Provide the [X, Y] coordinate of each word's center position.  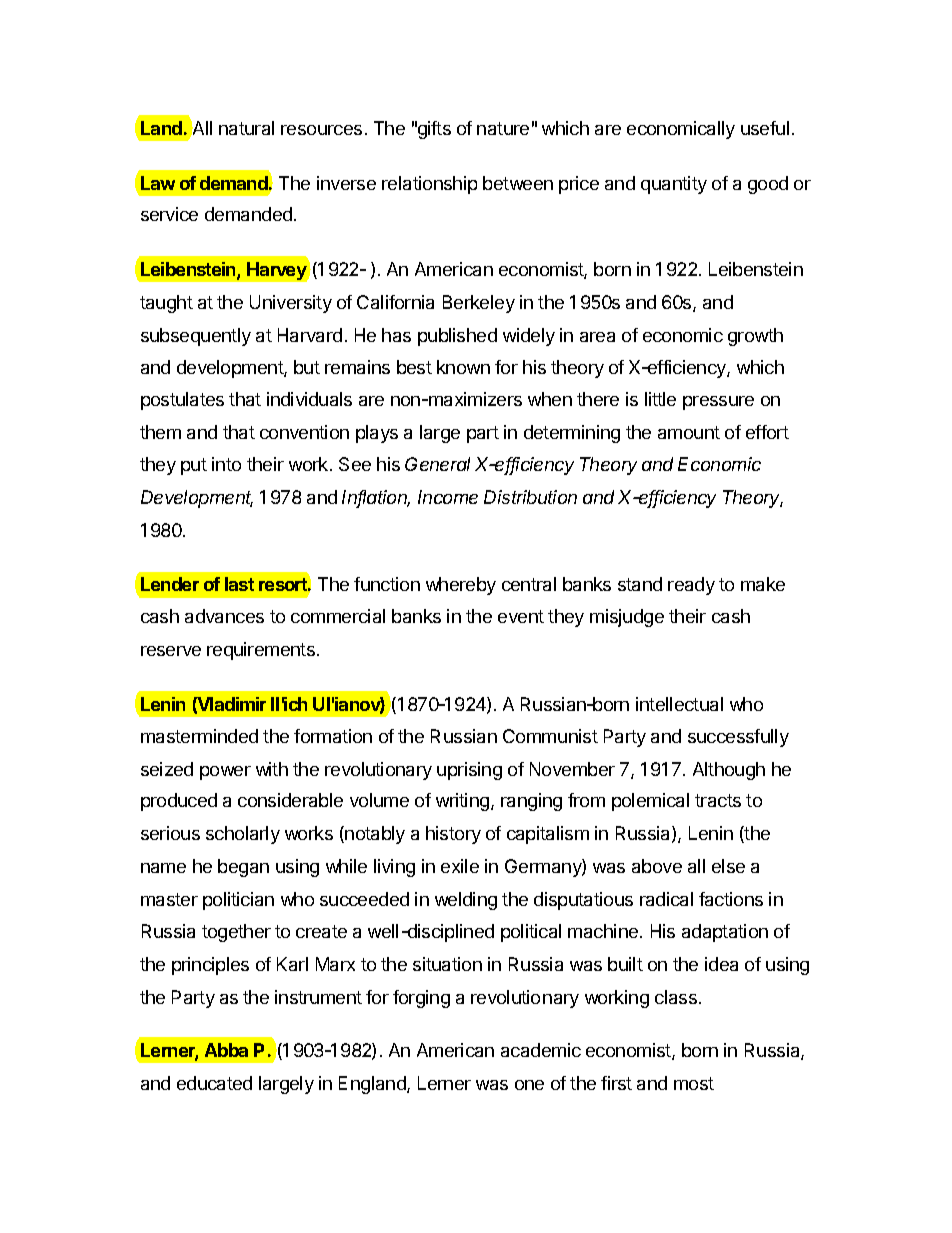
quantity [674, 185]
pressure [718, 403]
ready [691, 586]
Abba [226, 1050]
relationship [429, 185]
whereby [461, 586]
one [529, 1085]
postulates [182, 401]
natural [246, 128]
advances [224, 616]
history [453, 835]
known [463, 367]
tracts [718, 800]
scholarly [243, 835]
